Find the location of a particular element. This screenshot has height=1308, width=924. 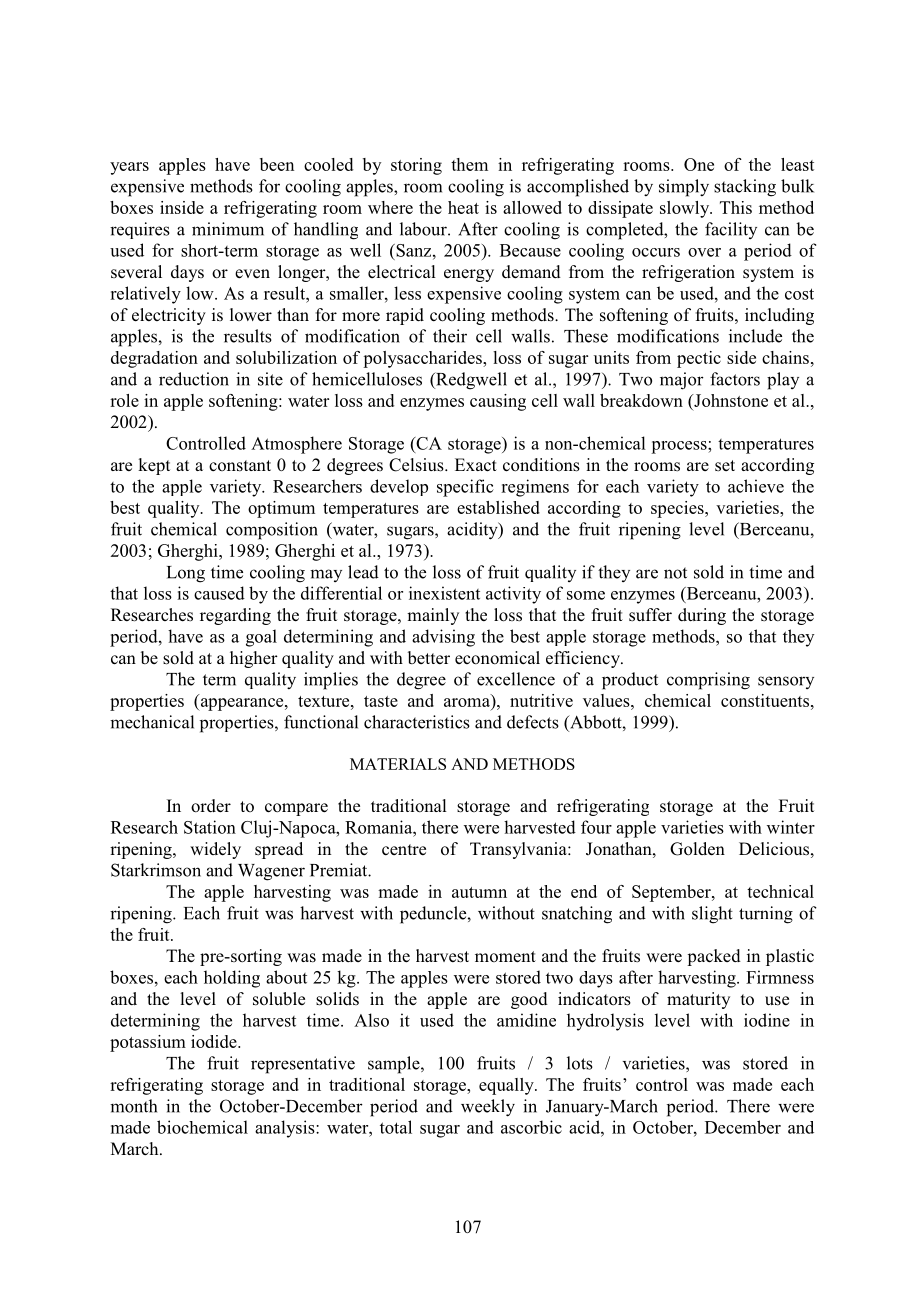

month is located at coordinates (133, 1106).
